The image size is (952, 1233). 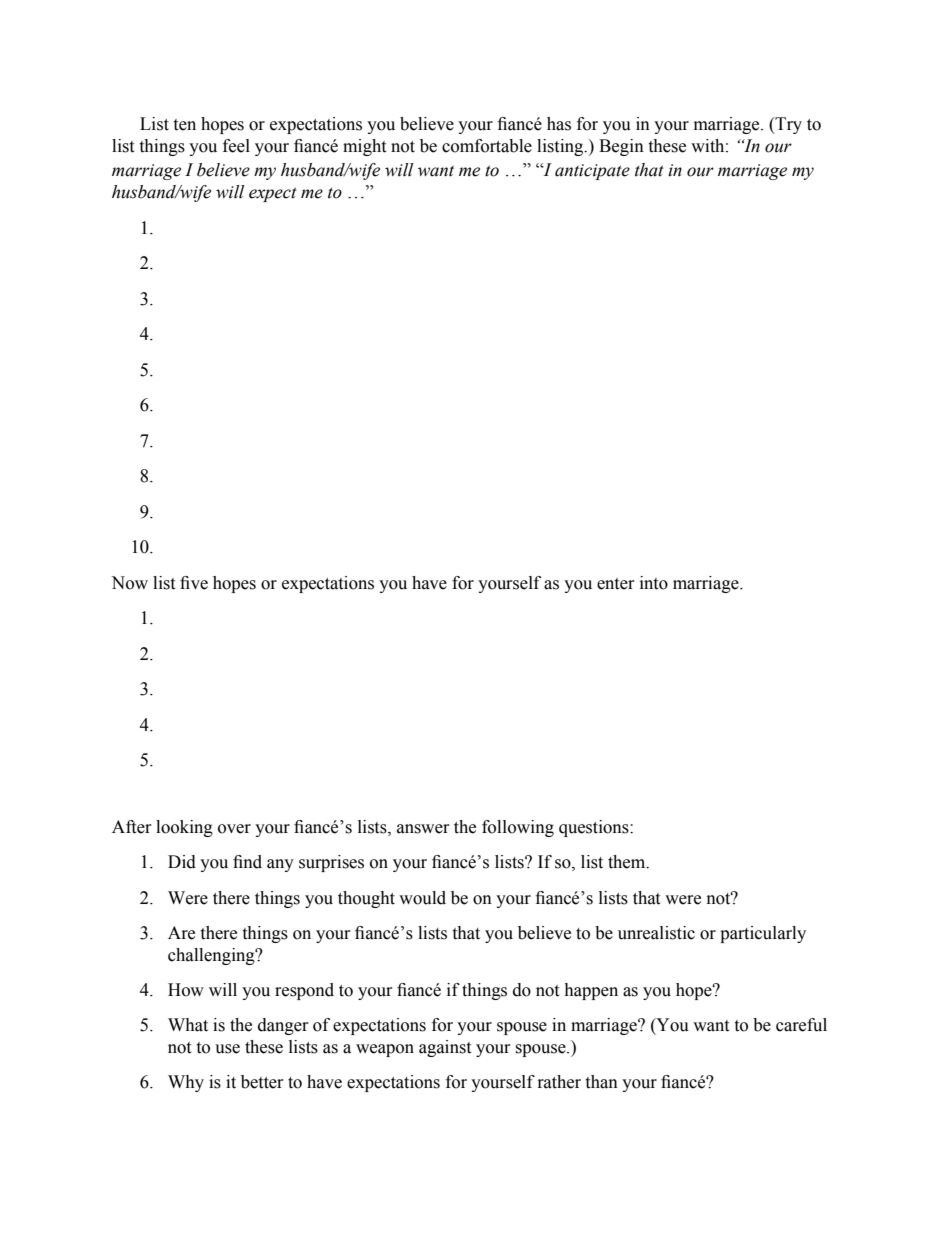 I want to click on them, so click(x=628, y=862).
